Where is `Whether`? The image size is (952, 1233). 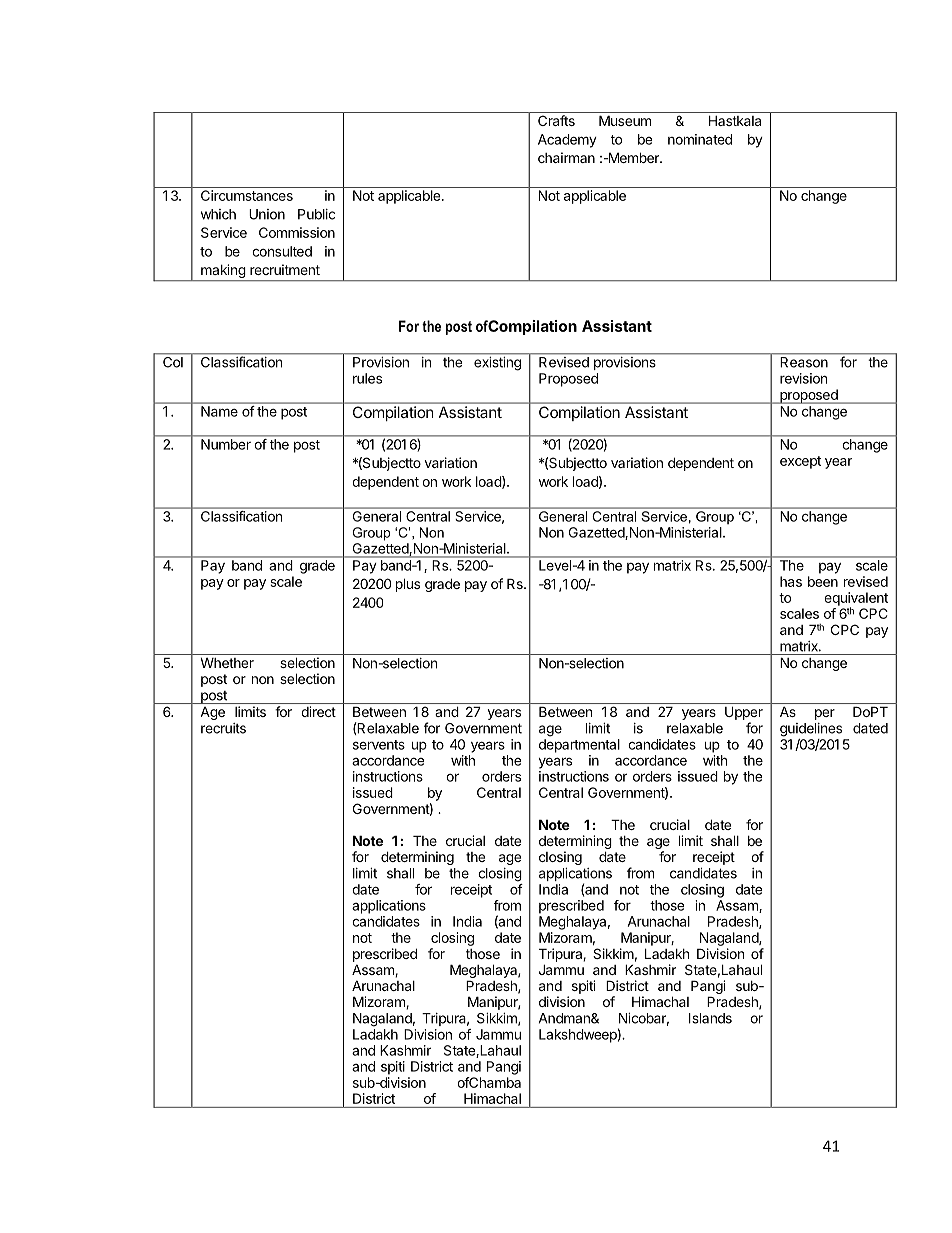 Whether is located at coordinates (227, 662).
